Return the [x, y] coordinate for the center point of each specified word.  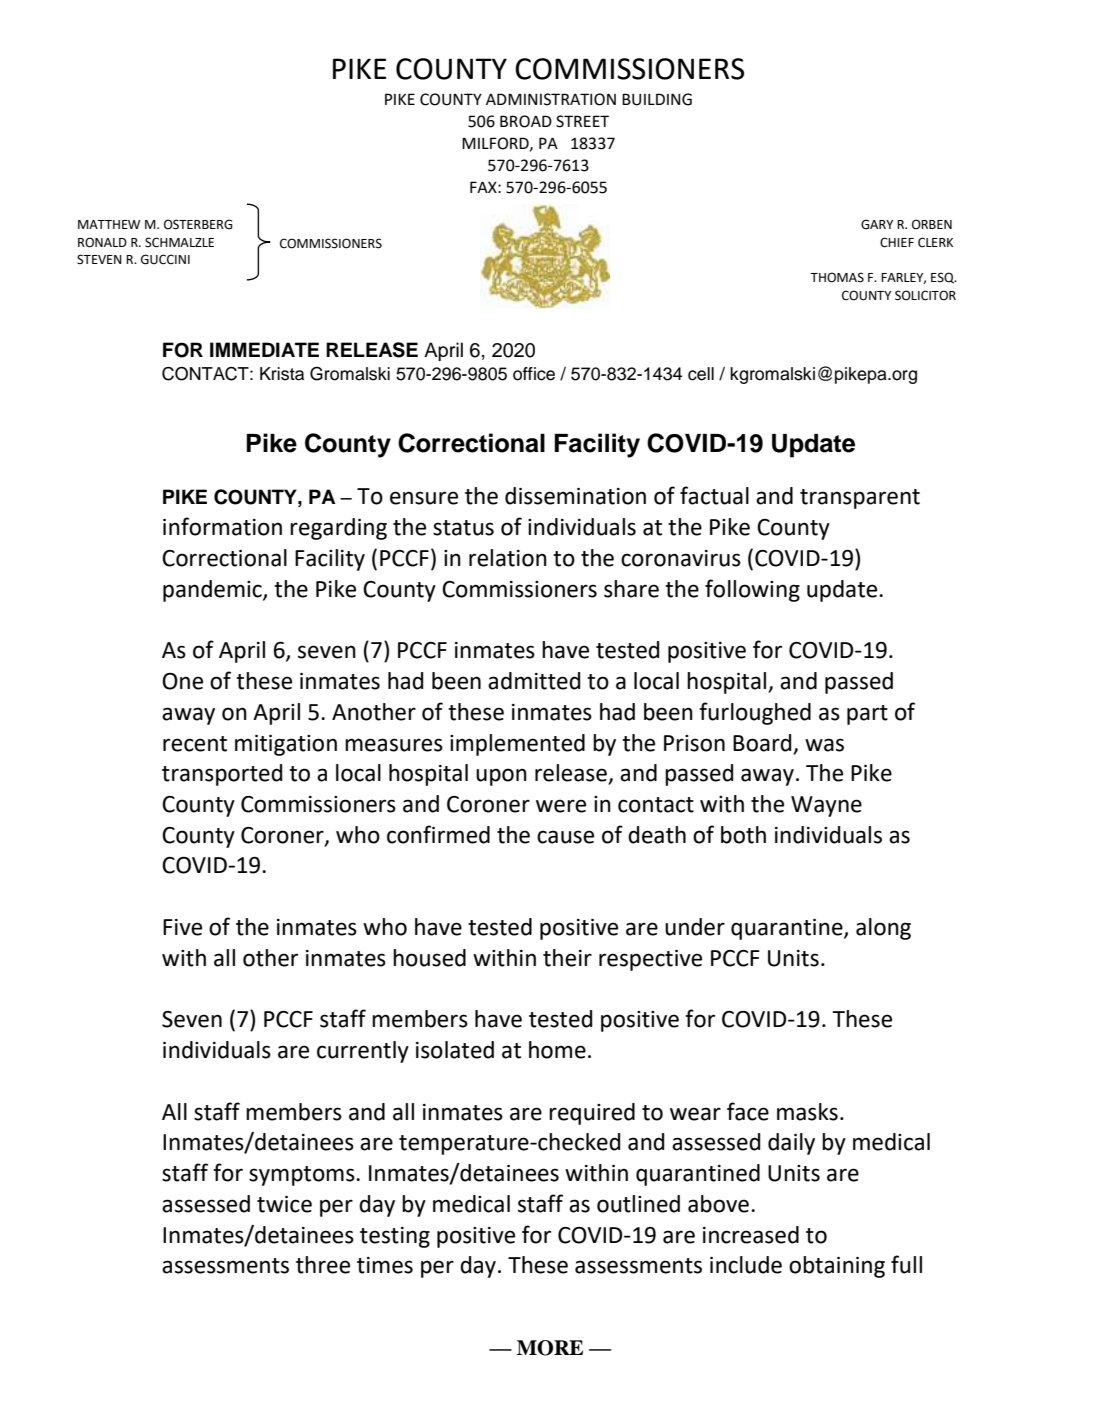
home [557, 1050]
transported [222, 775]
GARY [877, 224]
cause [565, 837]
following [752, 590]
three [323, 1265]
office [534, 374]
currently [363, 1052]
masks [807, 1112]
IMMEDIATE [264, 349]
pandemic [213, 591]
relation [508, 558]
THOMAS [837, 277]
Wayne [826, 806]
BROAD [526, 121]
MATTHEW [109, 224]
